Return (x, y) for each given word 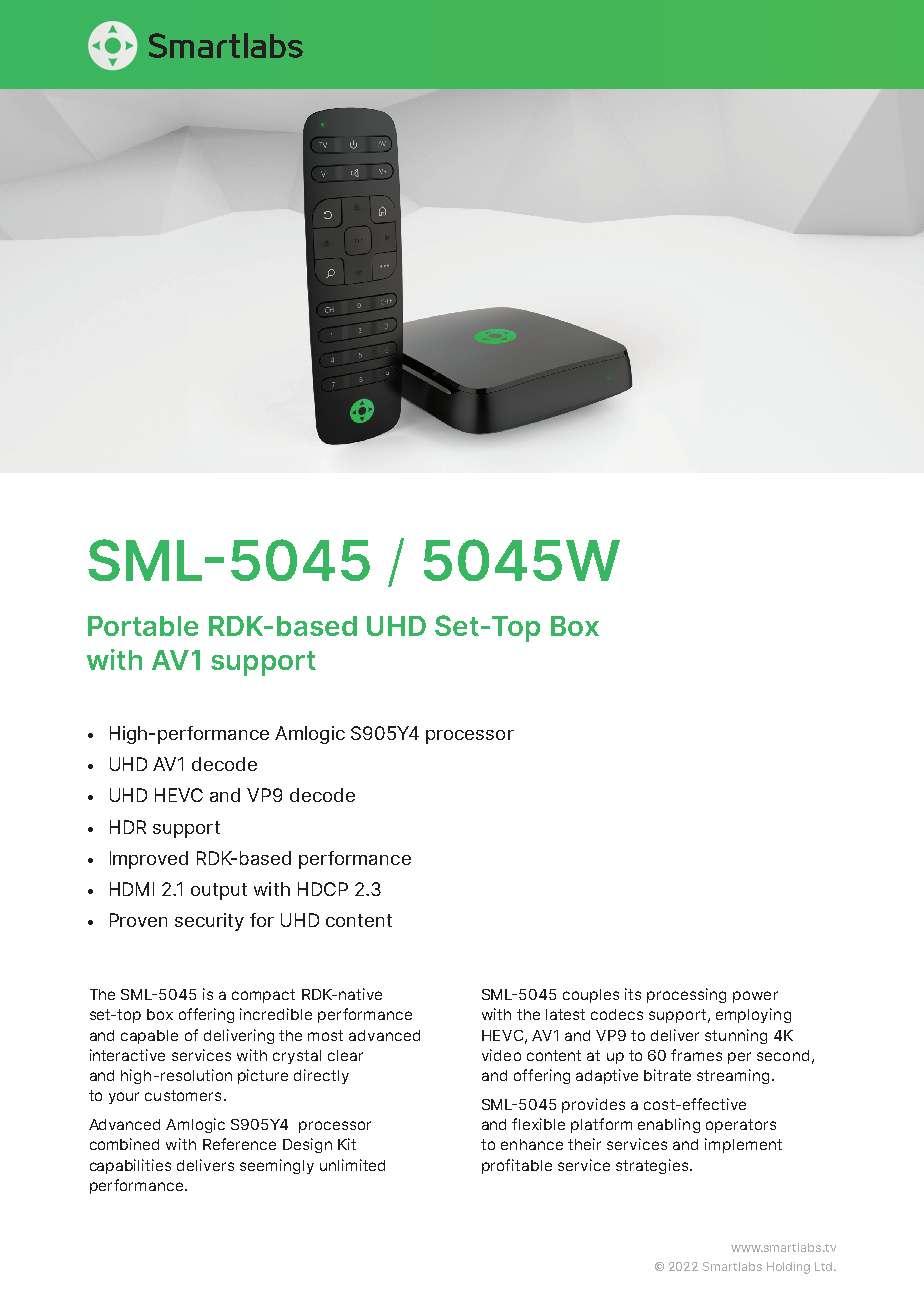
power (755, 997)
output (219, 891)
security (209, 922)
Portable (143, 626)
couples (591, 996)
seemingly (277, 1166)
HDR (128, 827)
